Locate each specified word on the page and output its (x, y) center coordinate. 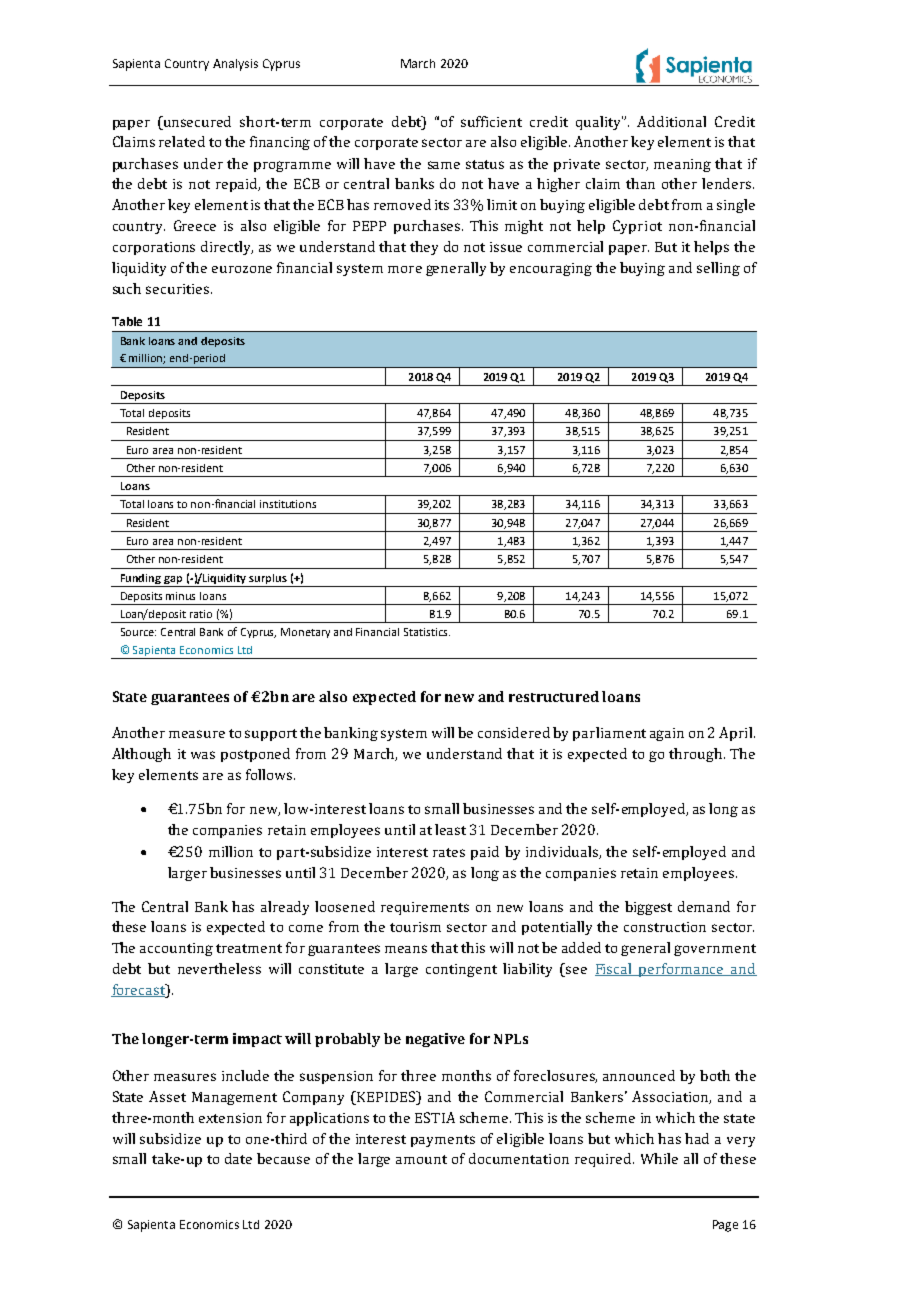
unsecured (196, 121)
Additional (671, 121)
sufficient (491, 121)
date (238, 1158)
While (659, 1158)
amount (421, 1159)
